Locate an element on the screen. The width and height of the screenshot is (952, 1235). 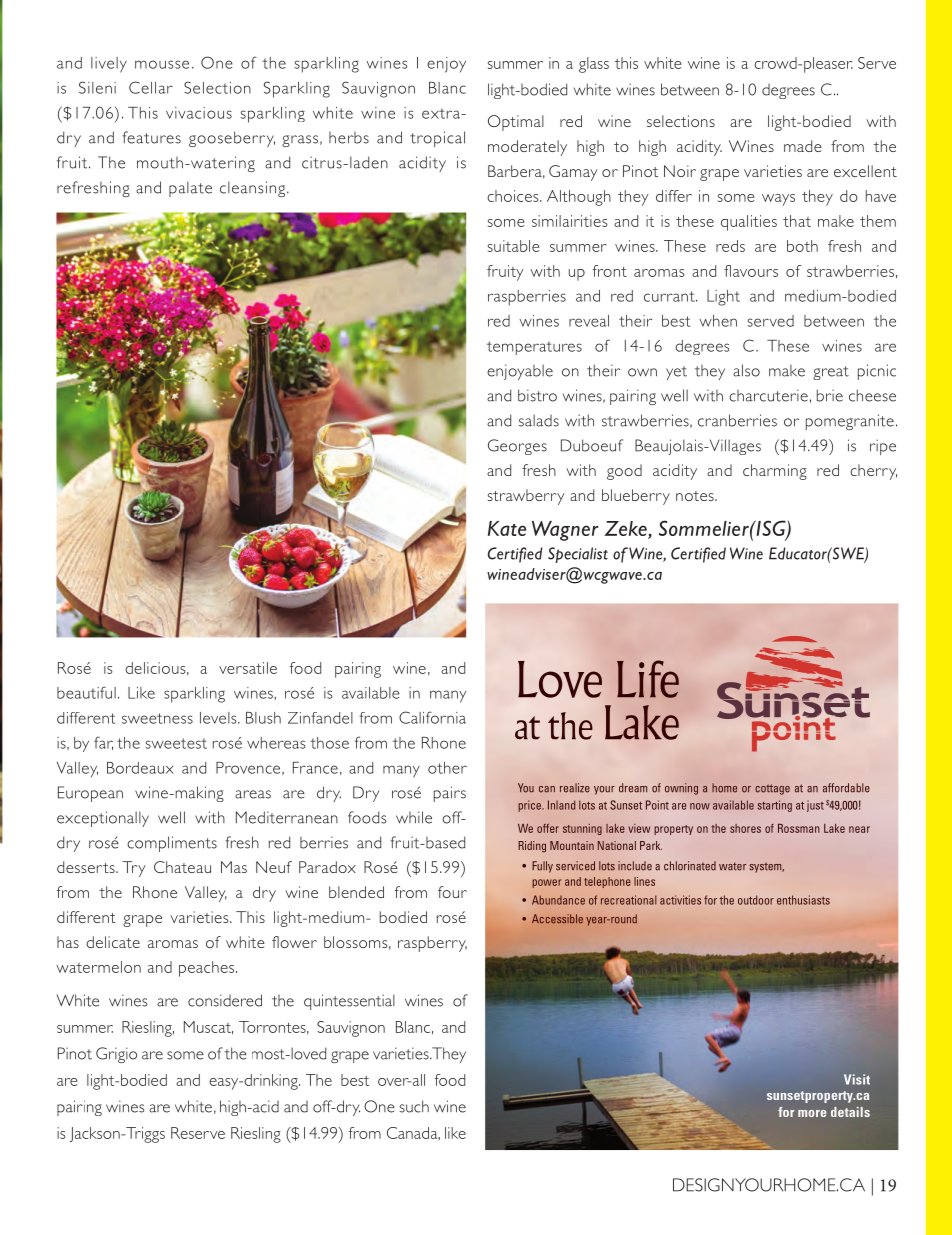
charcuterie is located at coordinates (768, 395).
